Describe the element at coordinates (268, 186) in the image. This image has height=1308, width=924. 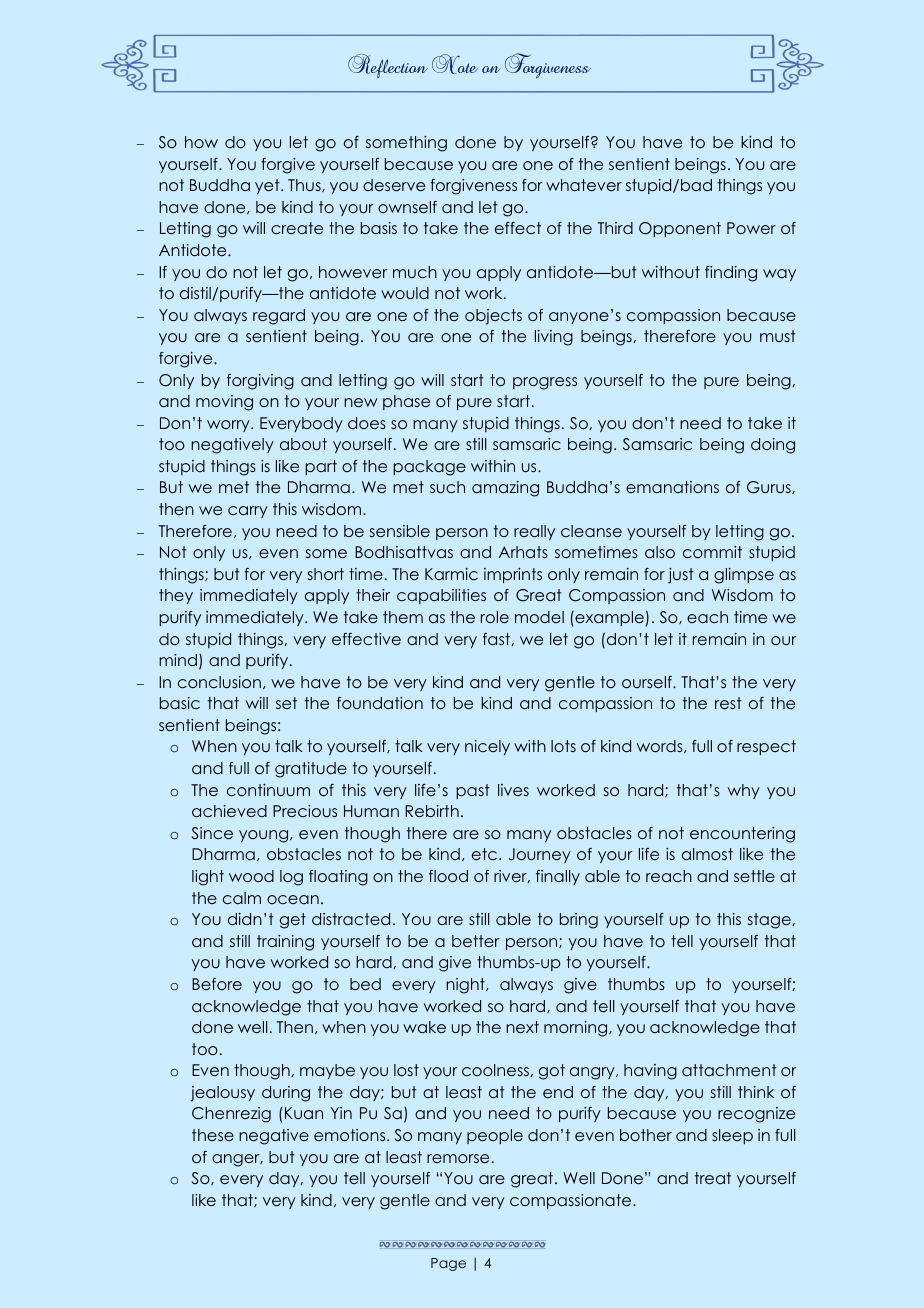
I see `yet` at that location.
